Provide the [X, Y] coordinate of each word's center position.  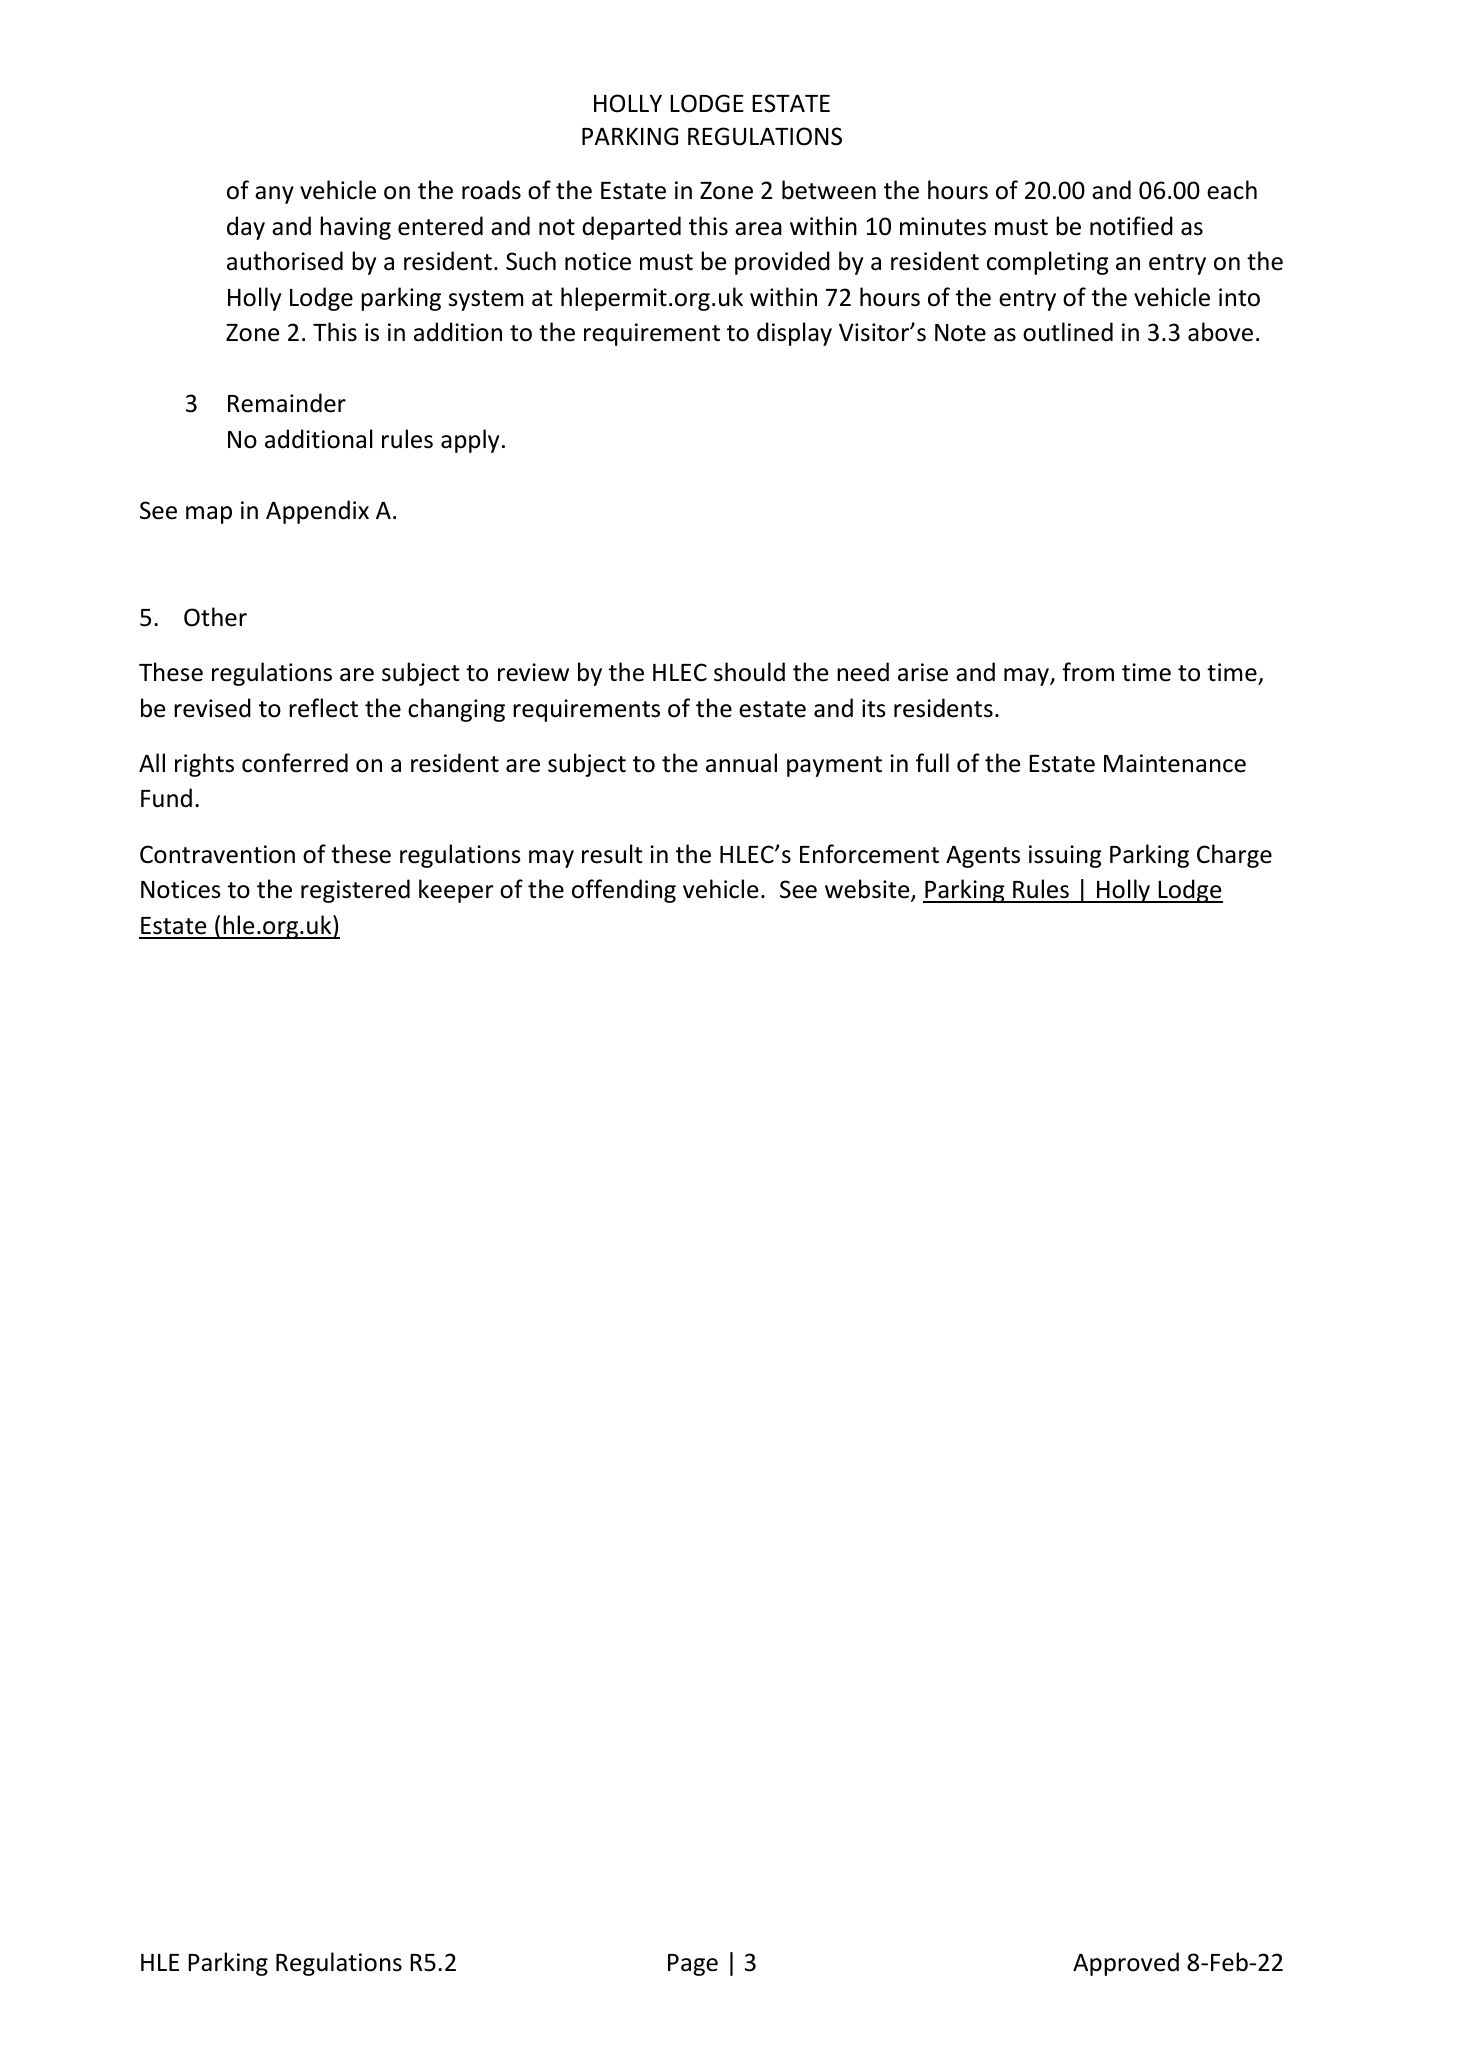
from [1088, 672]
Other [215, 617]
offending [624, 891]
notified [1131, 226]
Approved [1126, 1964]
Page [693, 1965]
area [758, 229]
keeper [456, 891]
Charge [1234, 856]
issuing [1065, 856]
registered [355, 891]
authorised [285, 261]
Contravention [217, 854]
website [868, 890]
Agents [983, 857]
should [749, 672]
